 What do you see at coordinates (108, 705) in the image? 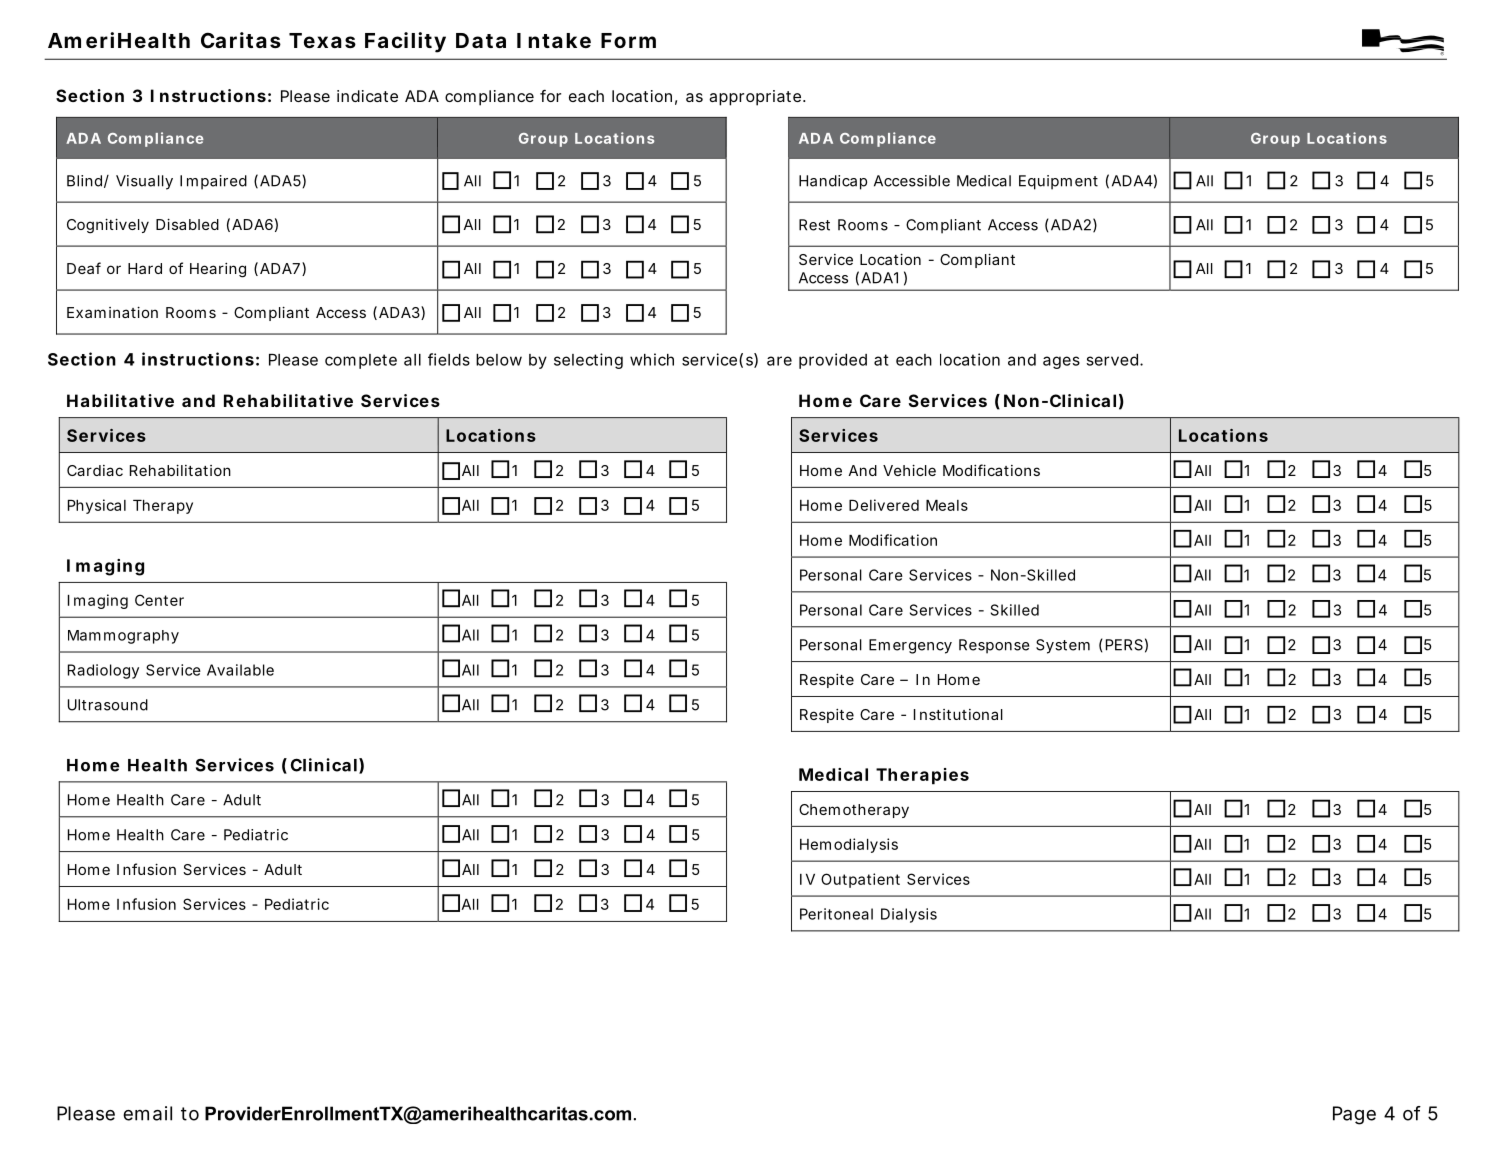
I see `Ultrasound` at bounding box center [108, 705].
